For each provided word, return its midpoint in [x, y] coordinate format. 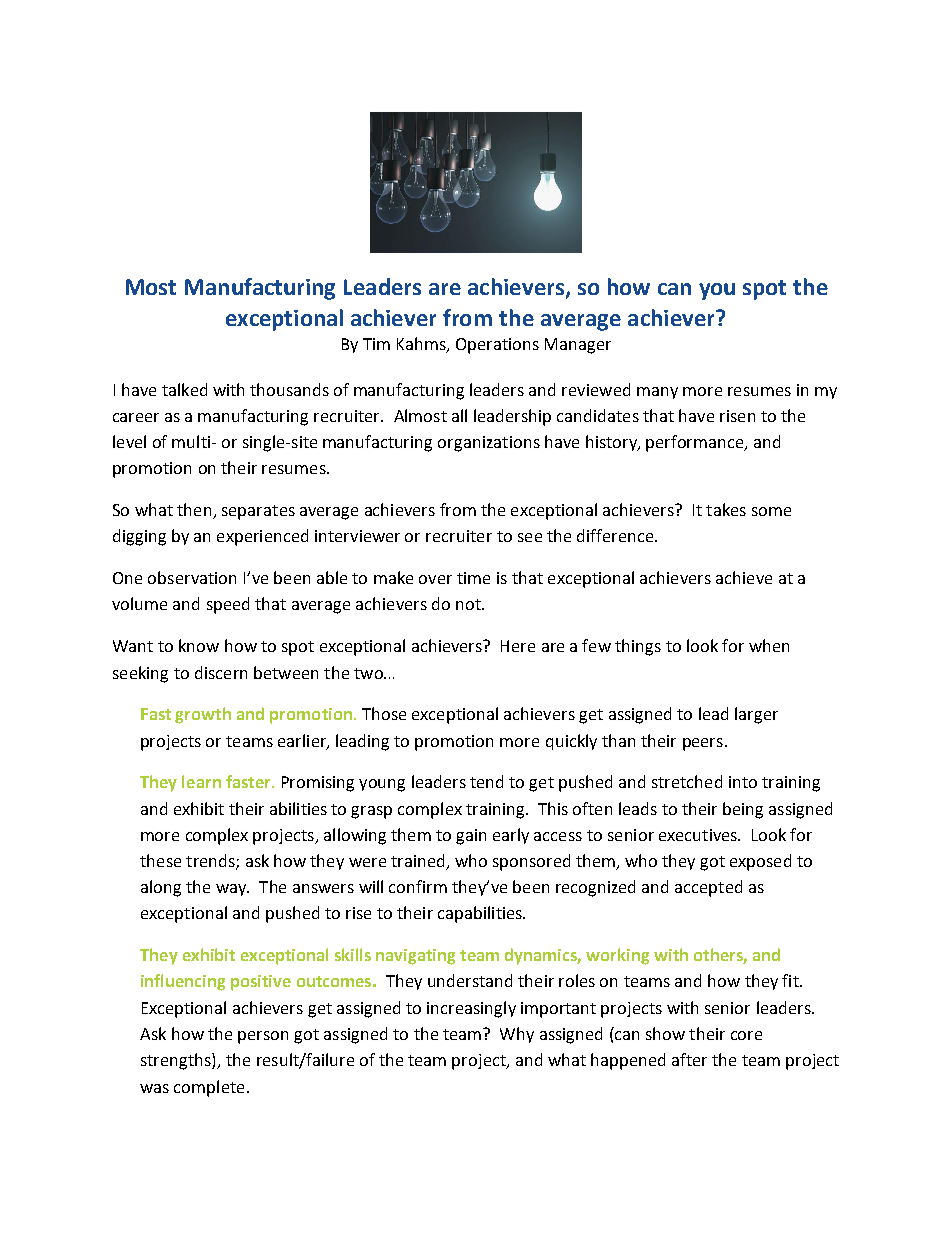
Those [384, 713]
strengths [177, 1061]
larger [756, 715]
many [657, 393]
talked [184, 389]
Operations [497, 346]
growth [203, 715]
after [689, 1059]
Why [517, 1035]
